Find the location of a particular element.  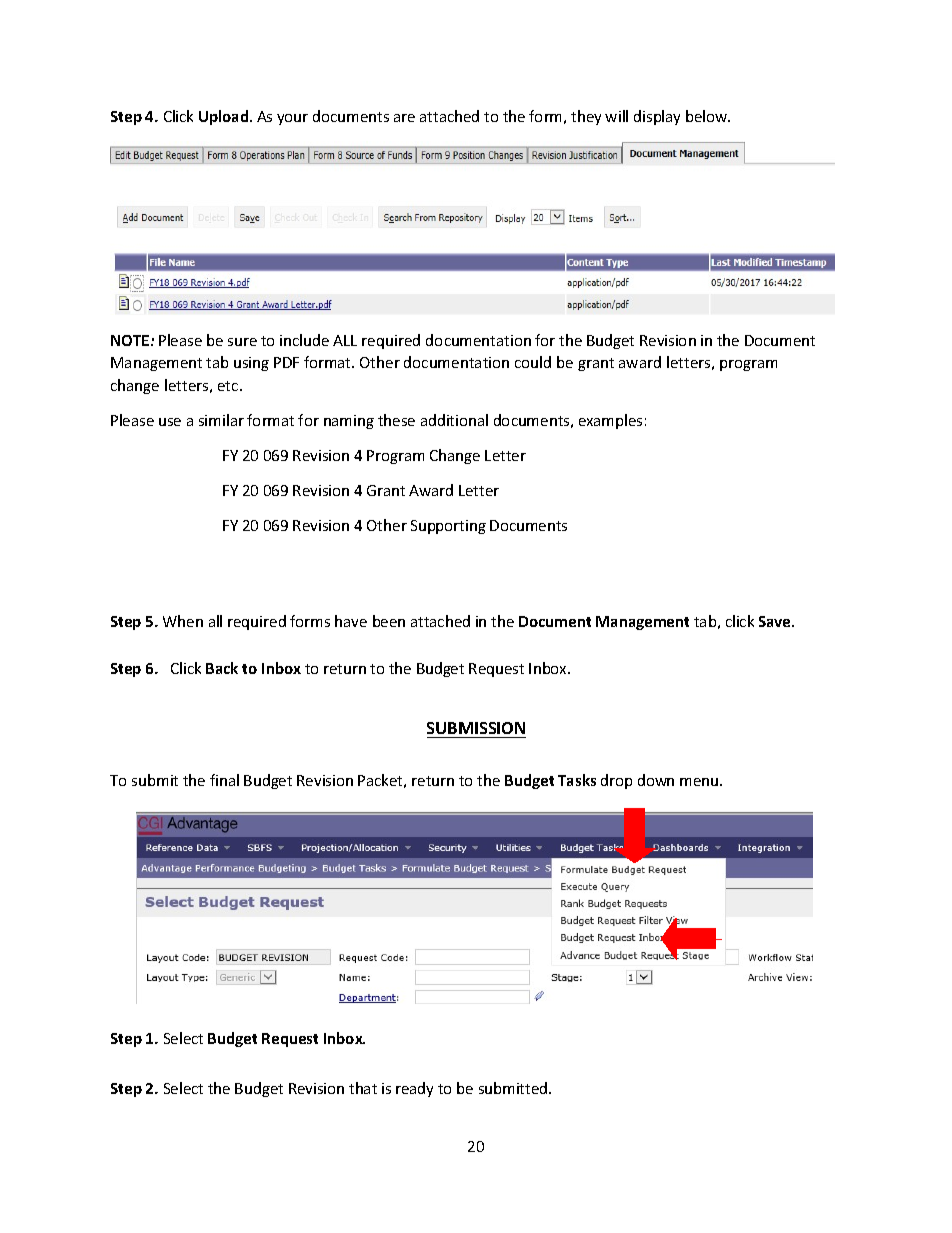

When is located at coordinates (183, 621).
